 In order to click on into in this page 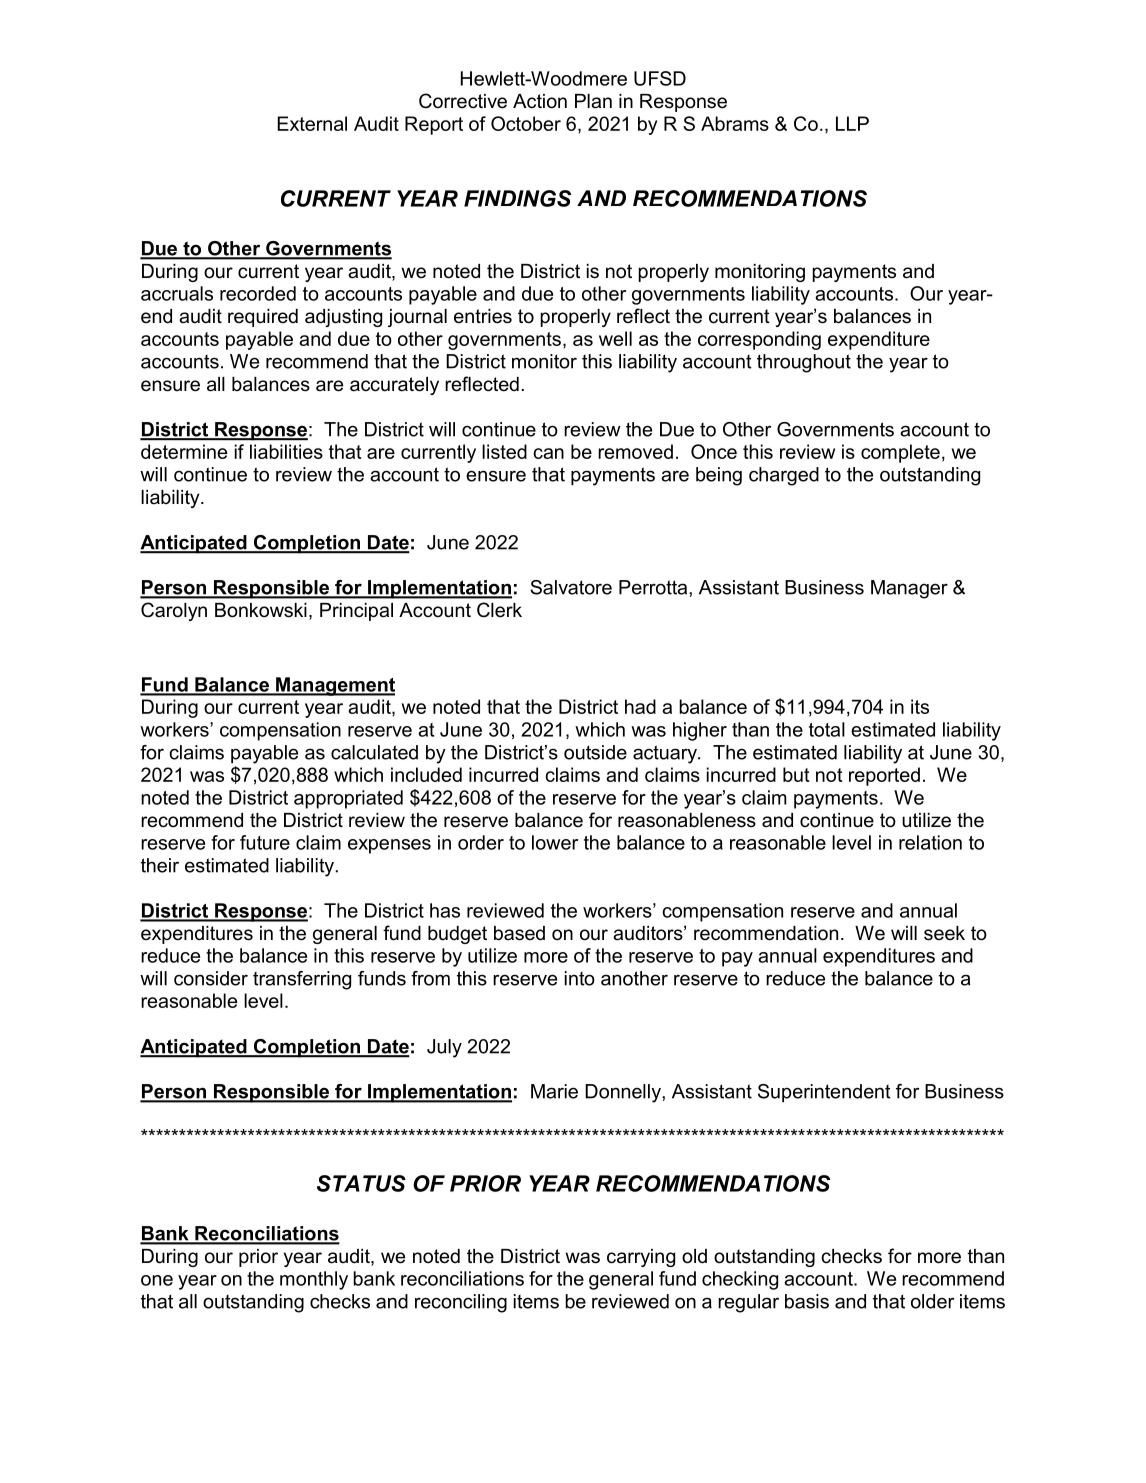, I will do `click(580, 978)`.
